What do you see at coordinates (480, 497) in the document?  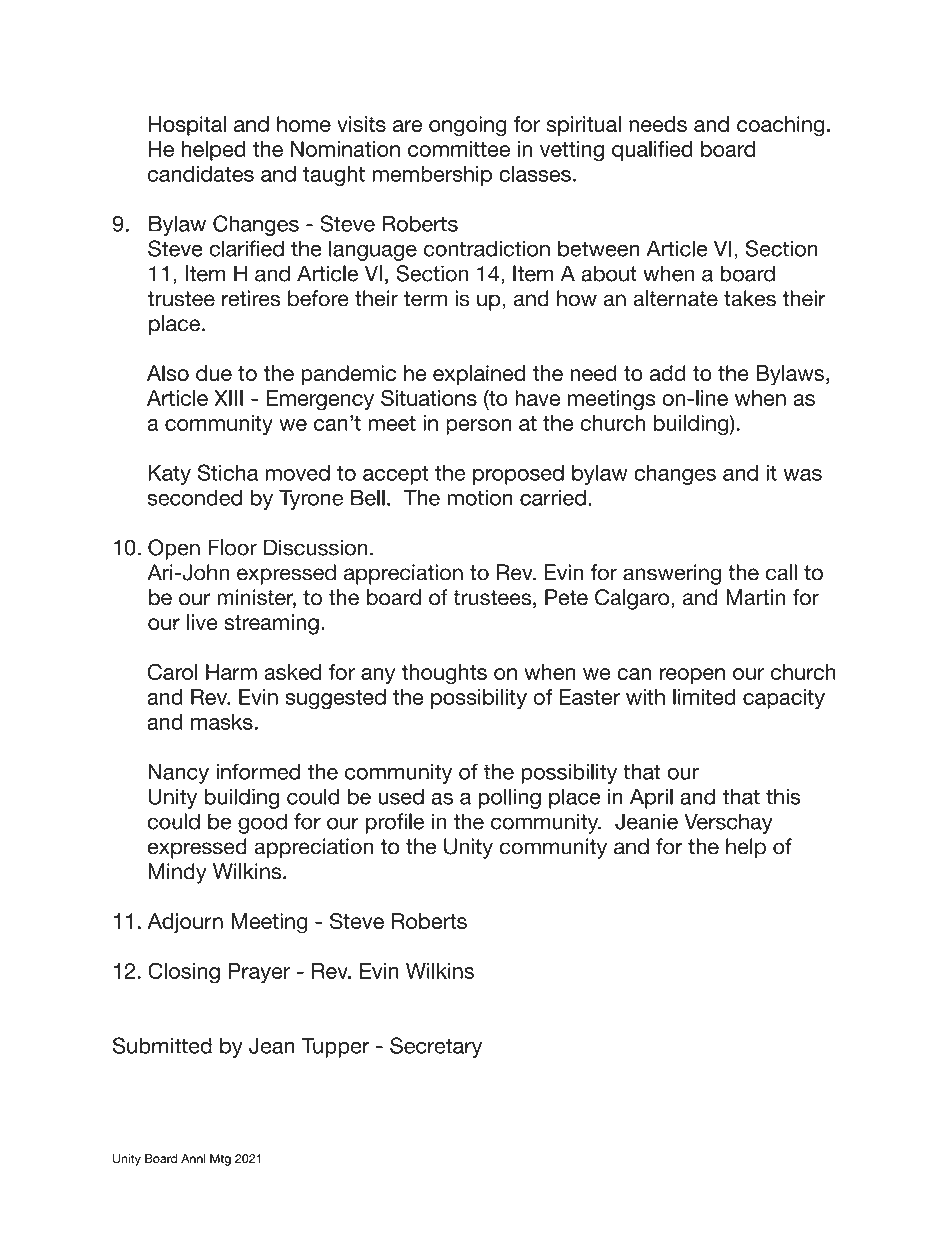 I see `motion` at bounding box center [480, 497].
